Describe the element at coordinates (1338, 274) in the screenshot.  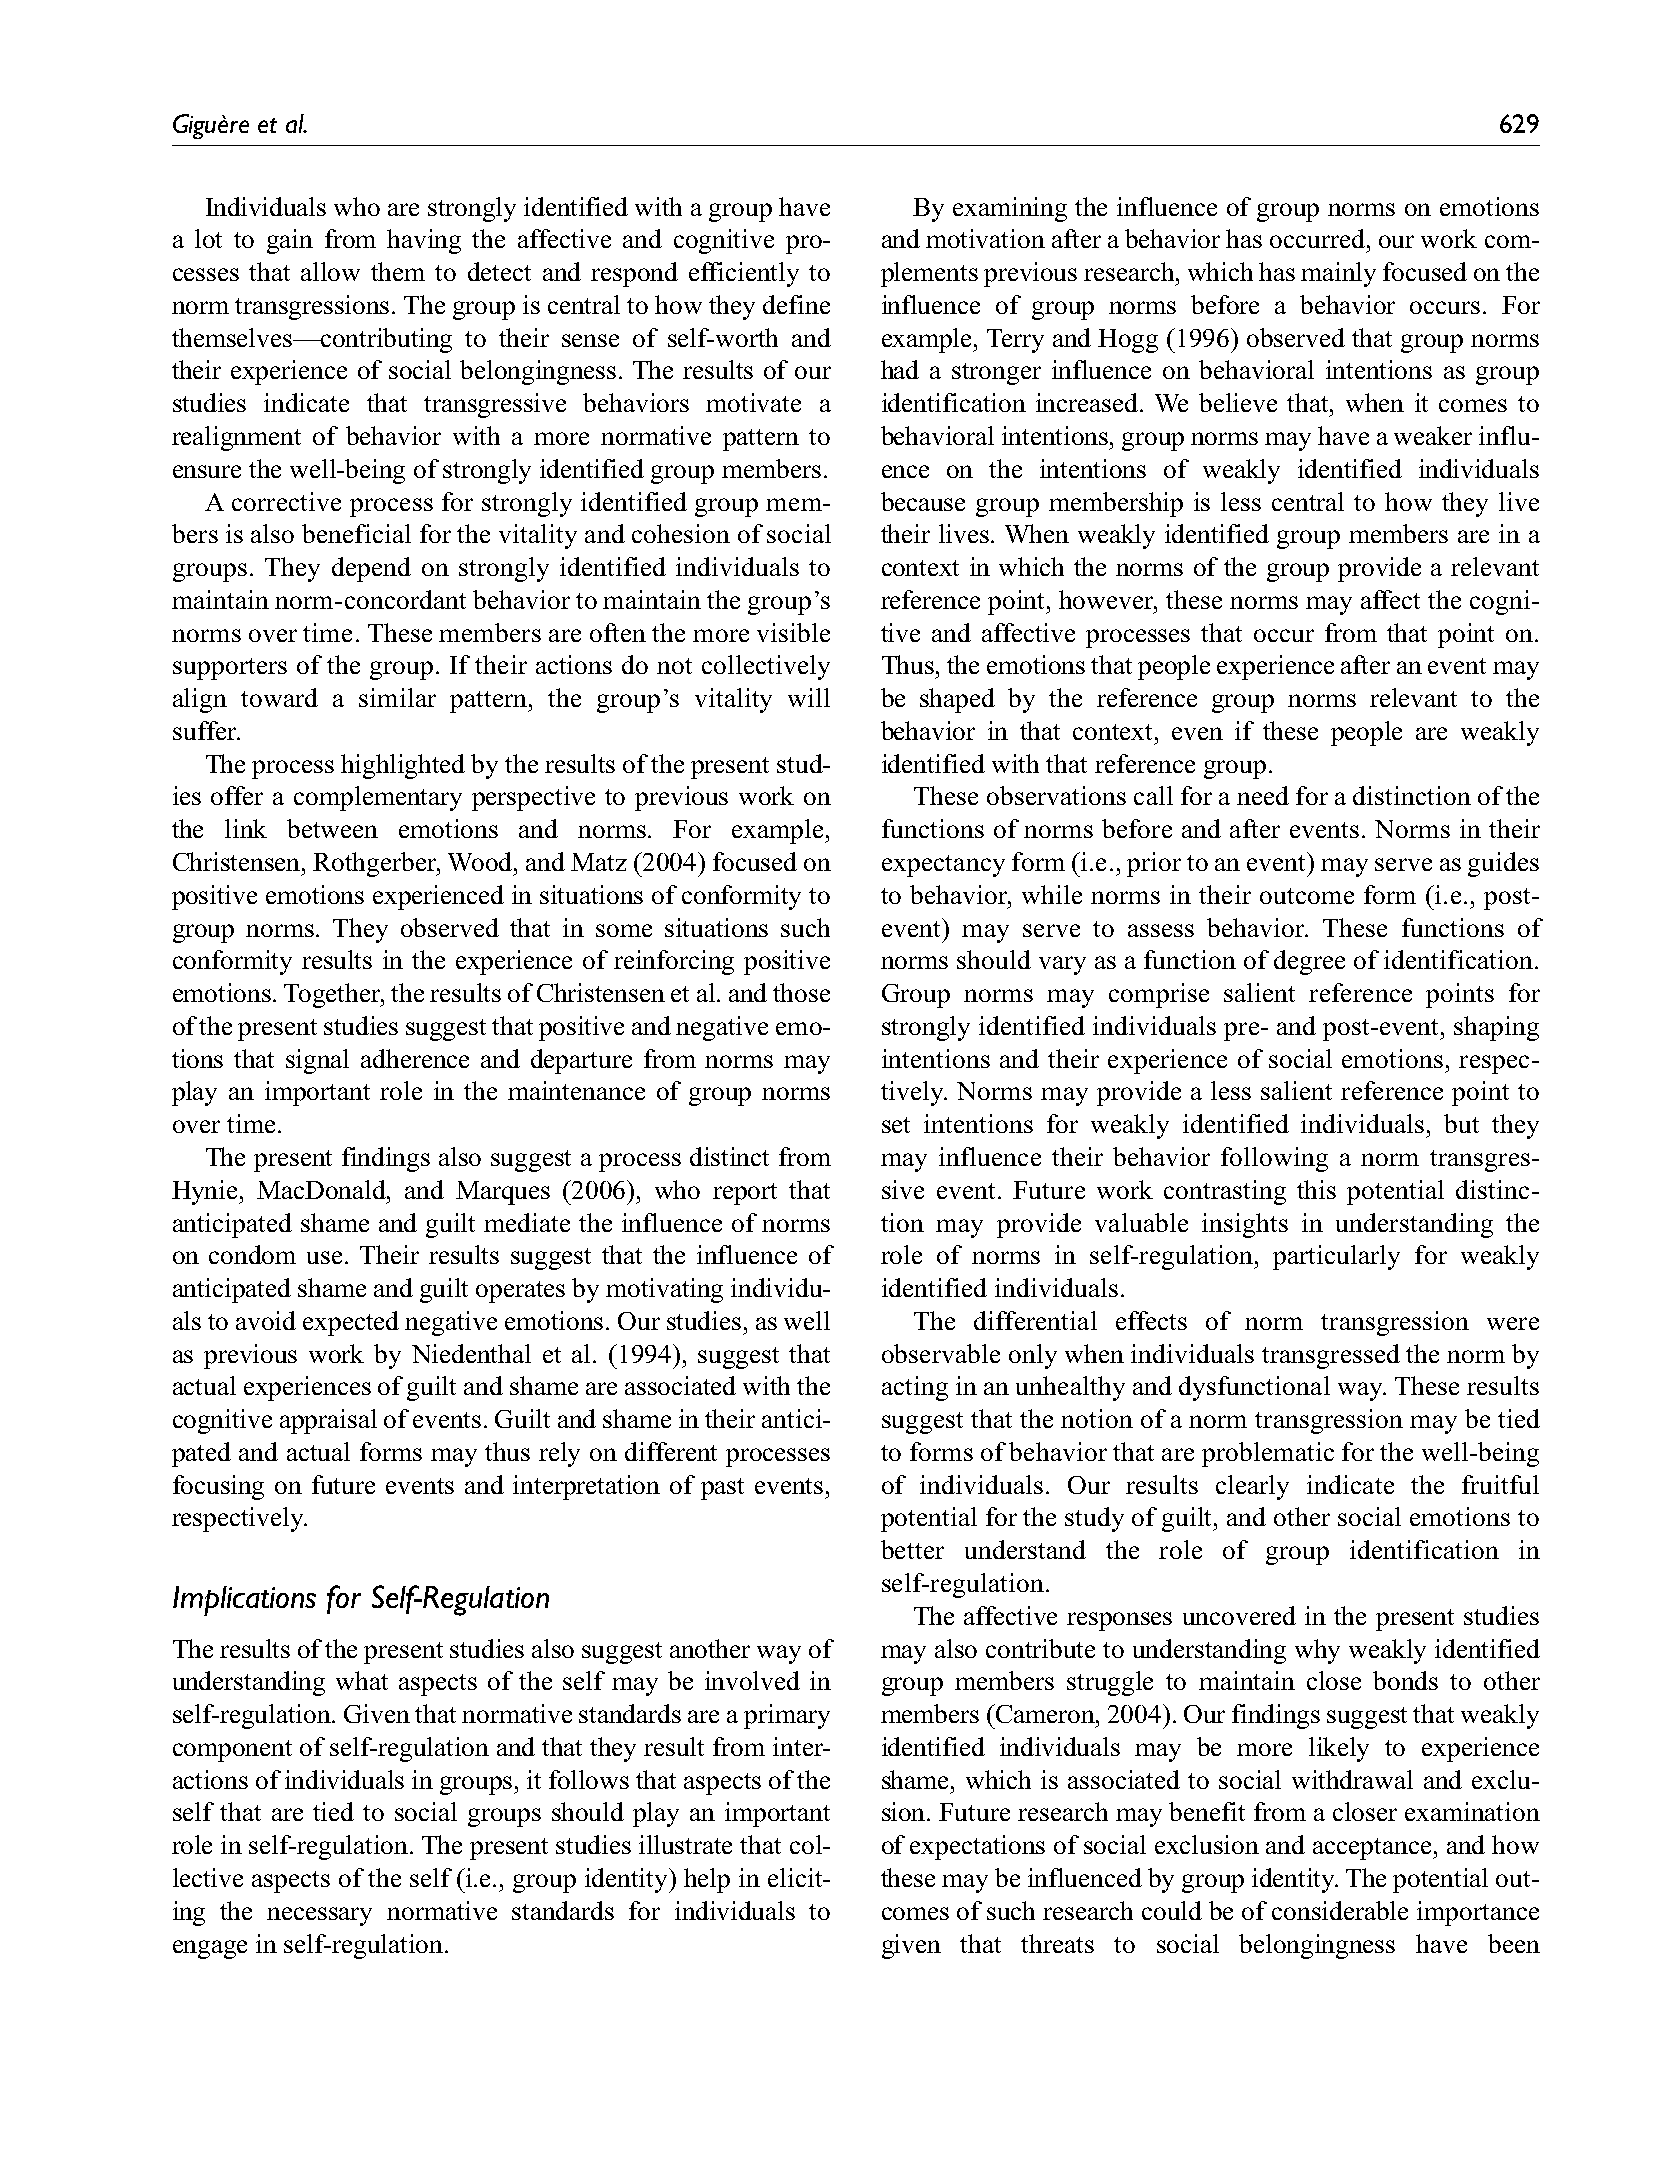
I see `mainly` at that location.
